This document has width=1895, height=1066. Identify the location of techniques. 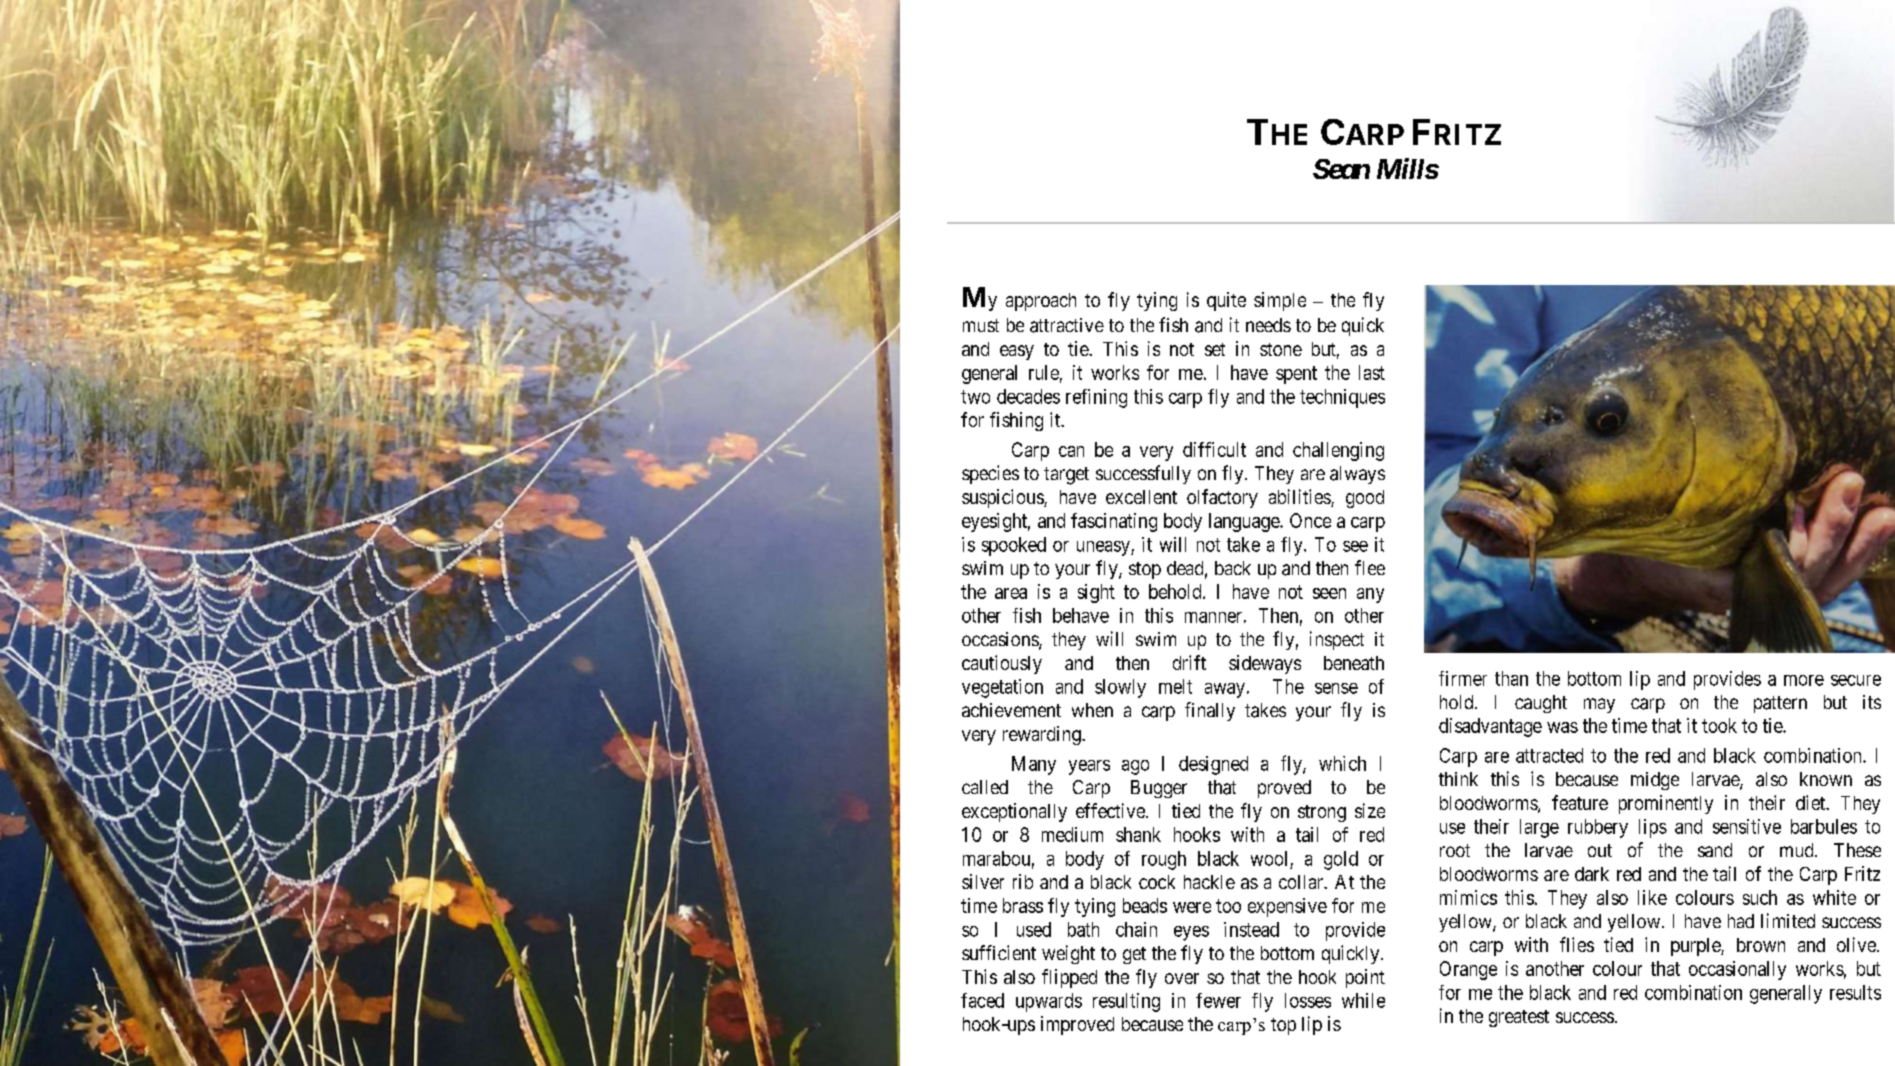
(1342, 398).
